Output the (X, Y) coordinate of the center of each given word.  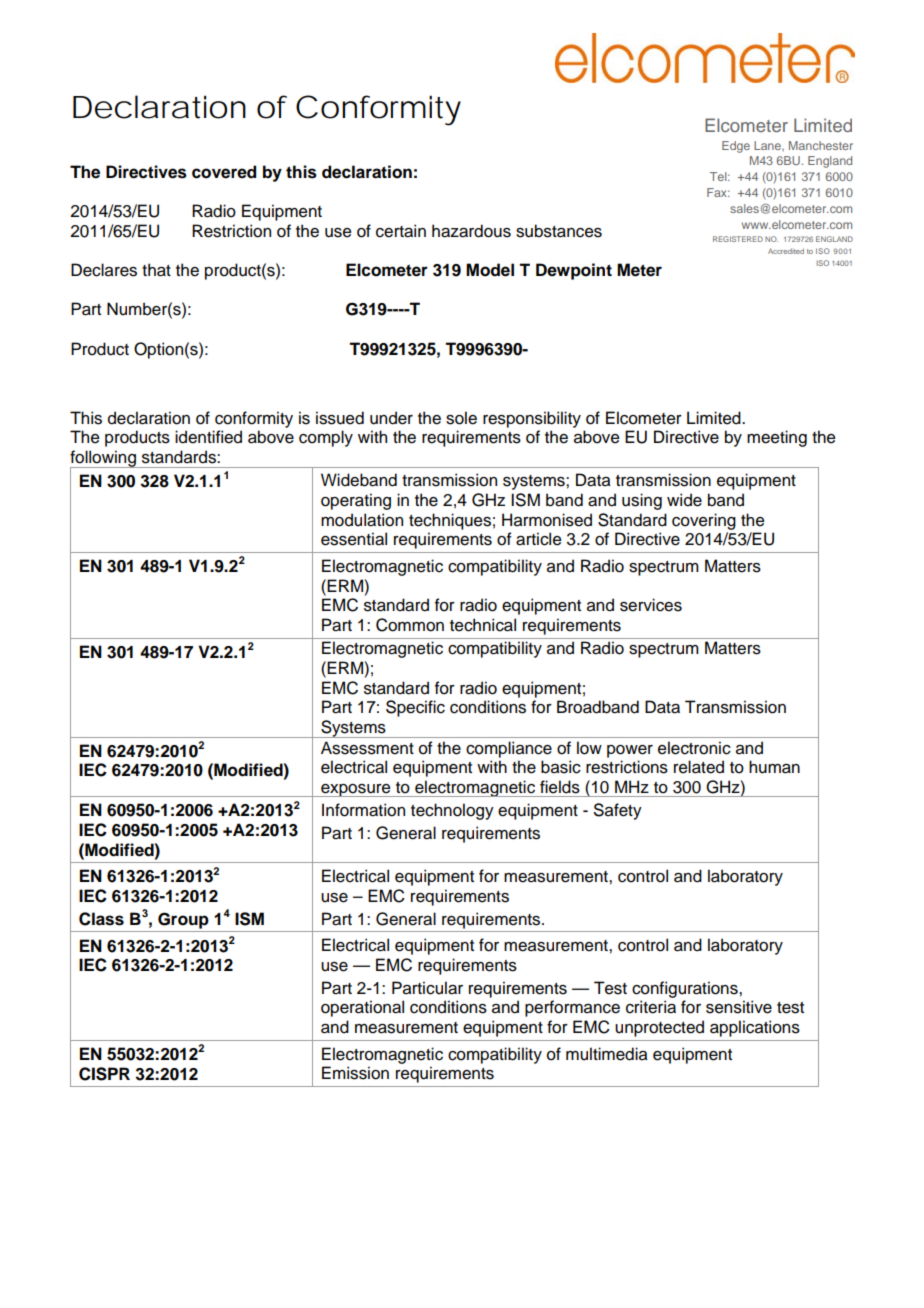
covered (224, 172)
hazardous (471, 231)
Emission (355, 1073)
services (651, 605)
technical (483, 625)
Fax (718, 192)
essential (354, 539)
